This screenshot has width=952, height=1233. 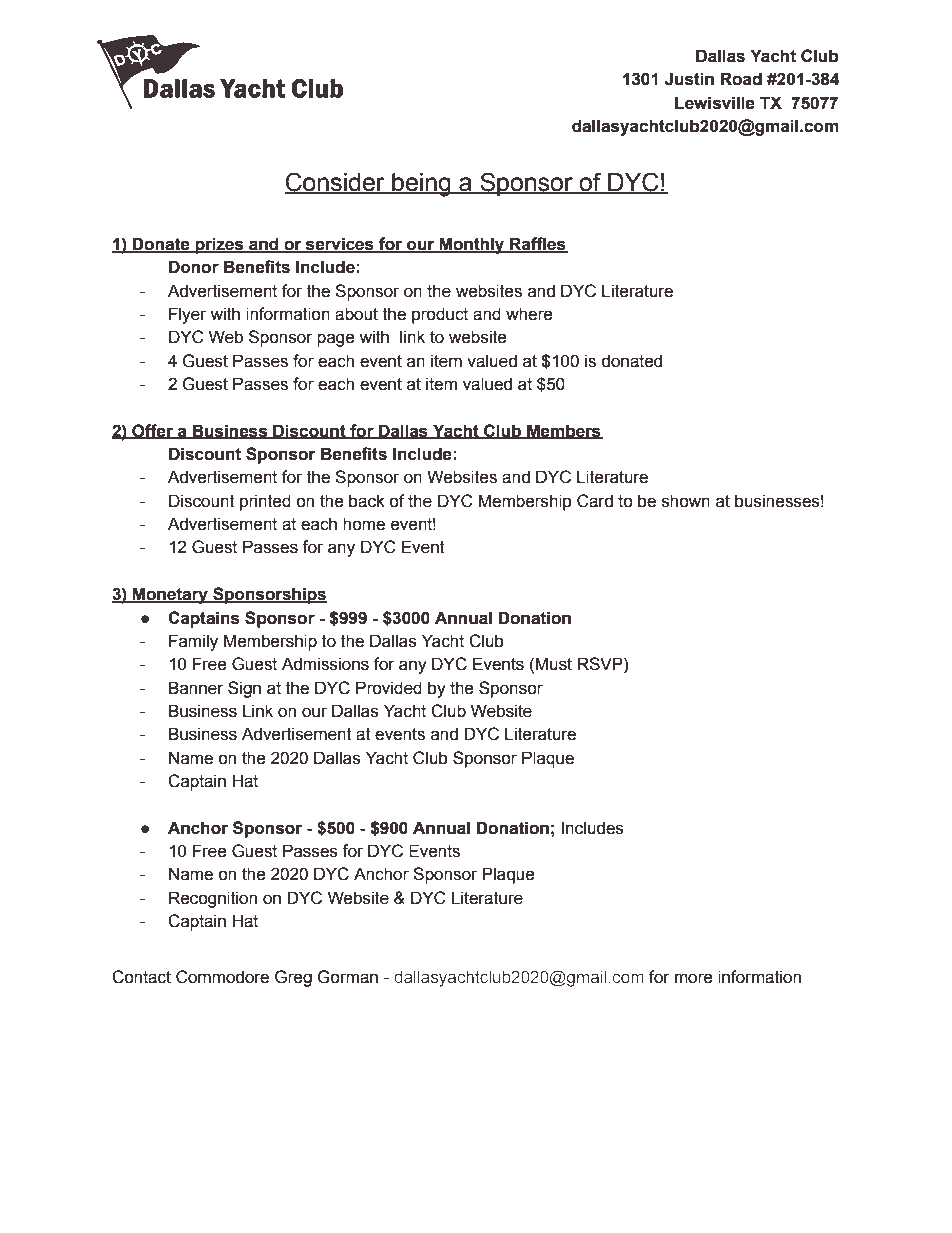 What do you see at coordinates (529, 314) in the screenshot?
I see `where` at bounding box center [529, 314].
